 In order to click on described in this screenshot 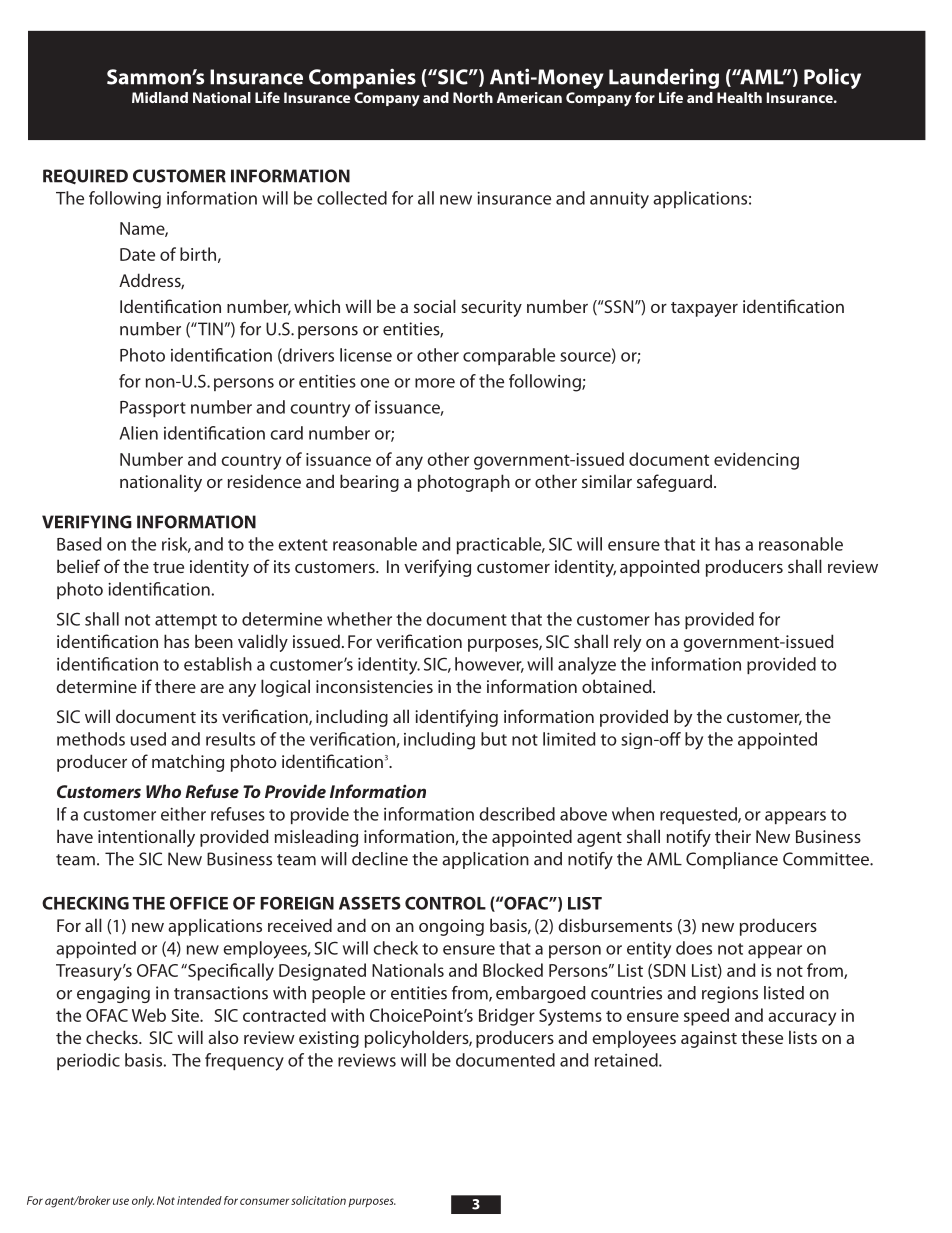, I will do `click(517, 814)`.
